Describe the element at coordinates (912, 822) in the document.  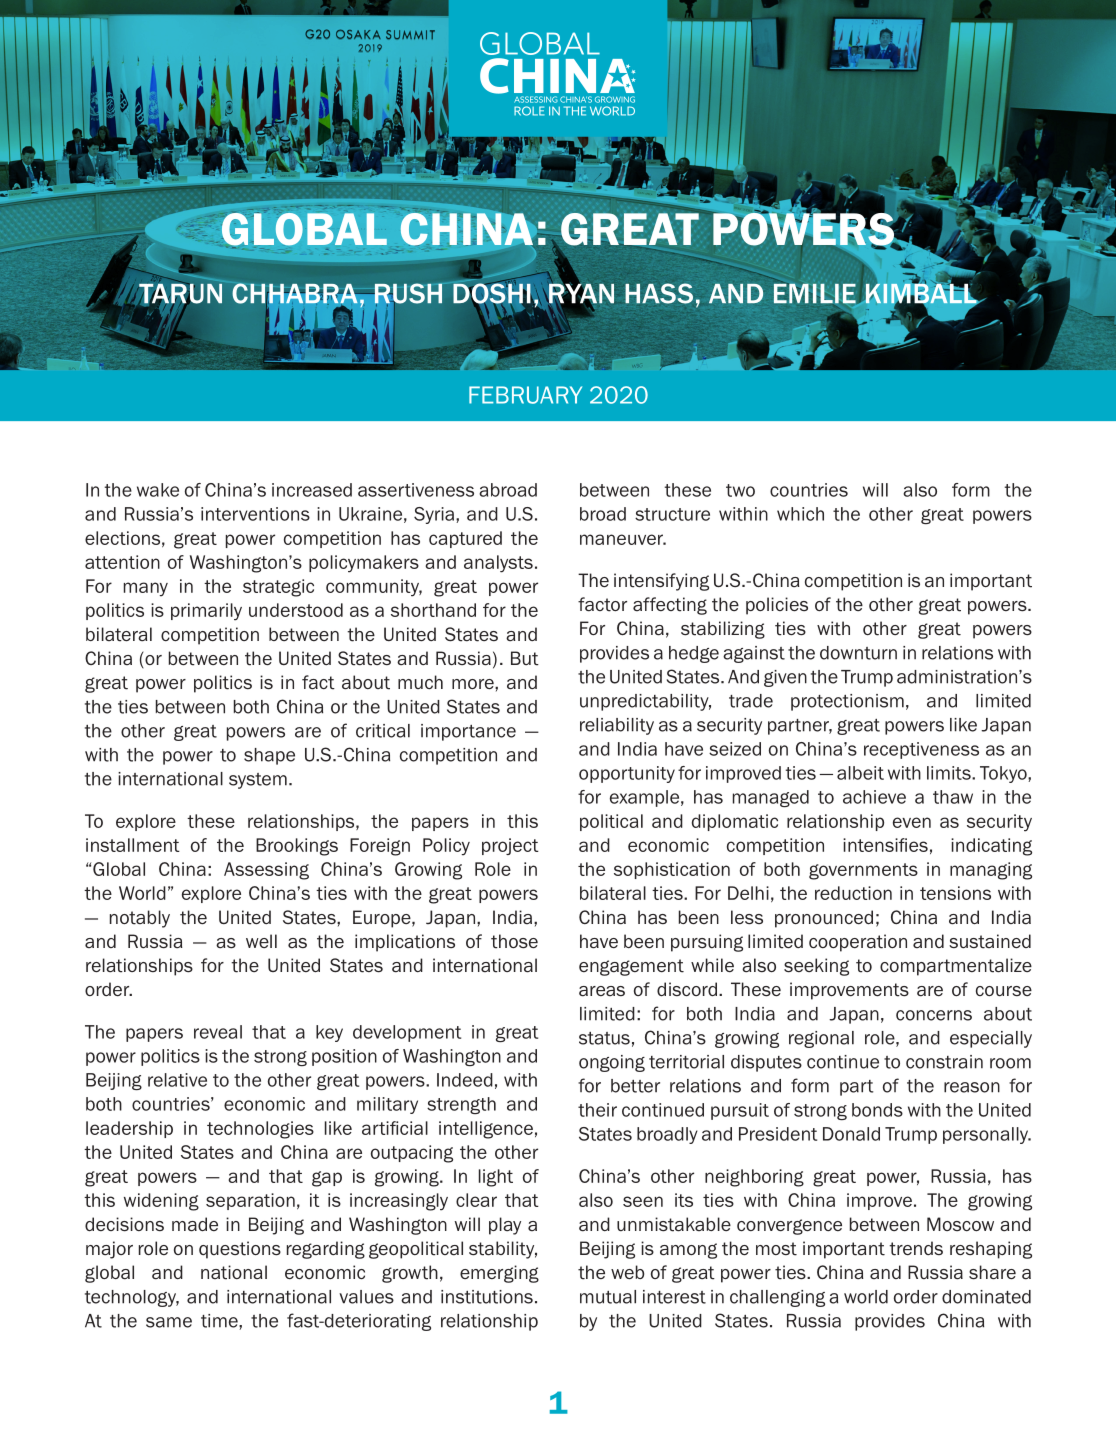
I see `even` at that location.
